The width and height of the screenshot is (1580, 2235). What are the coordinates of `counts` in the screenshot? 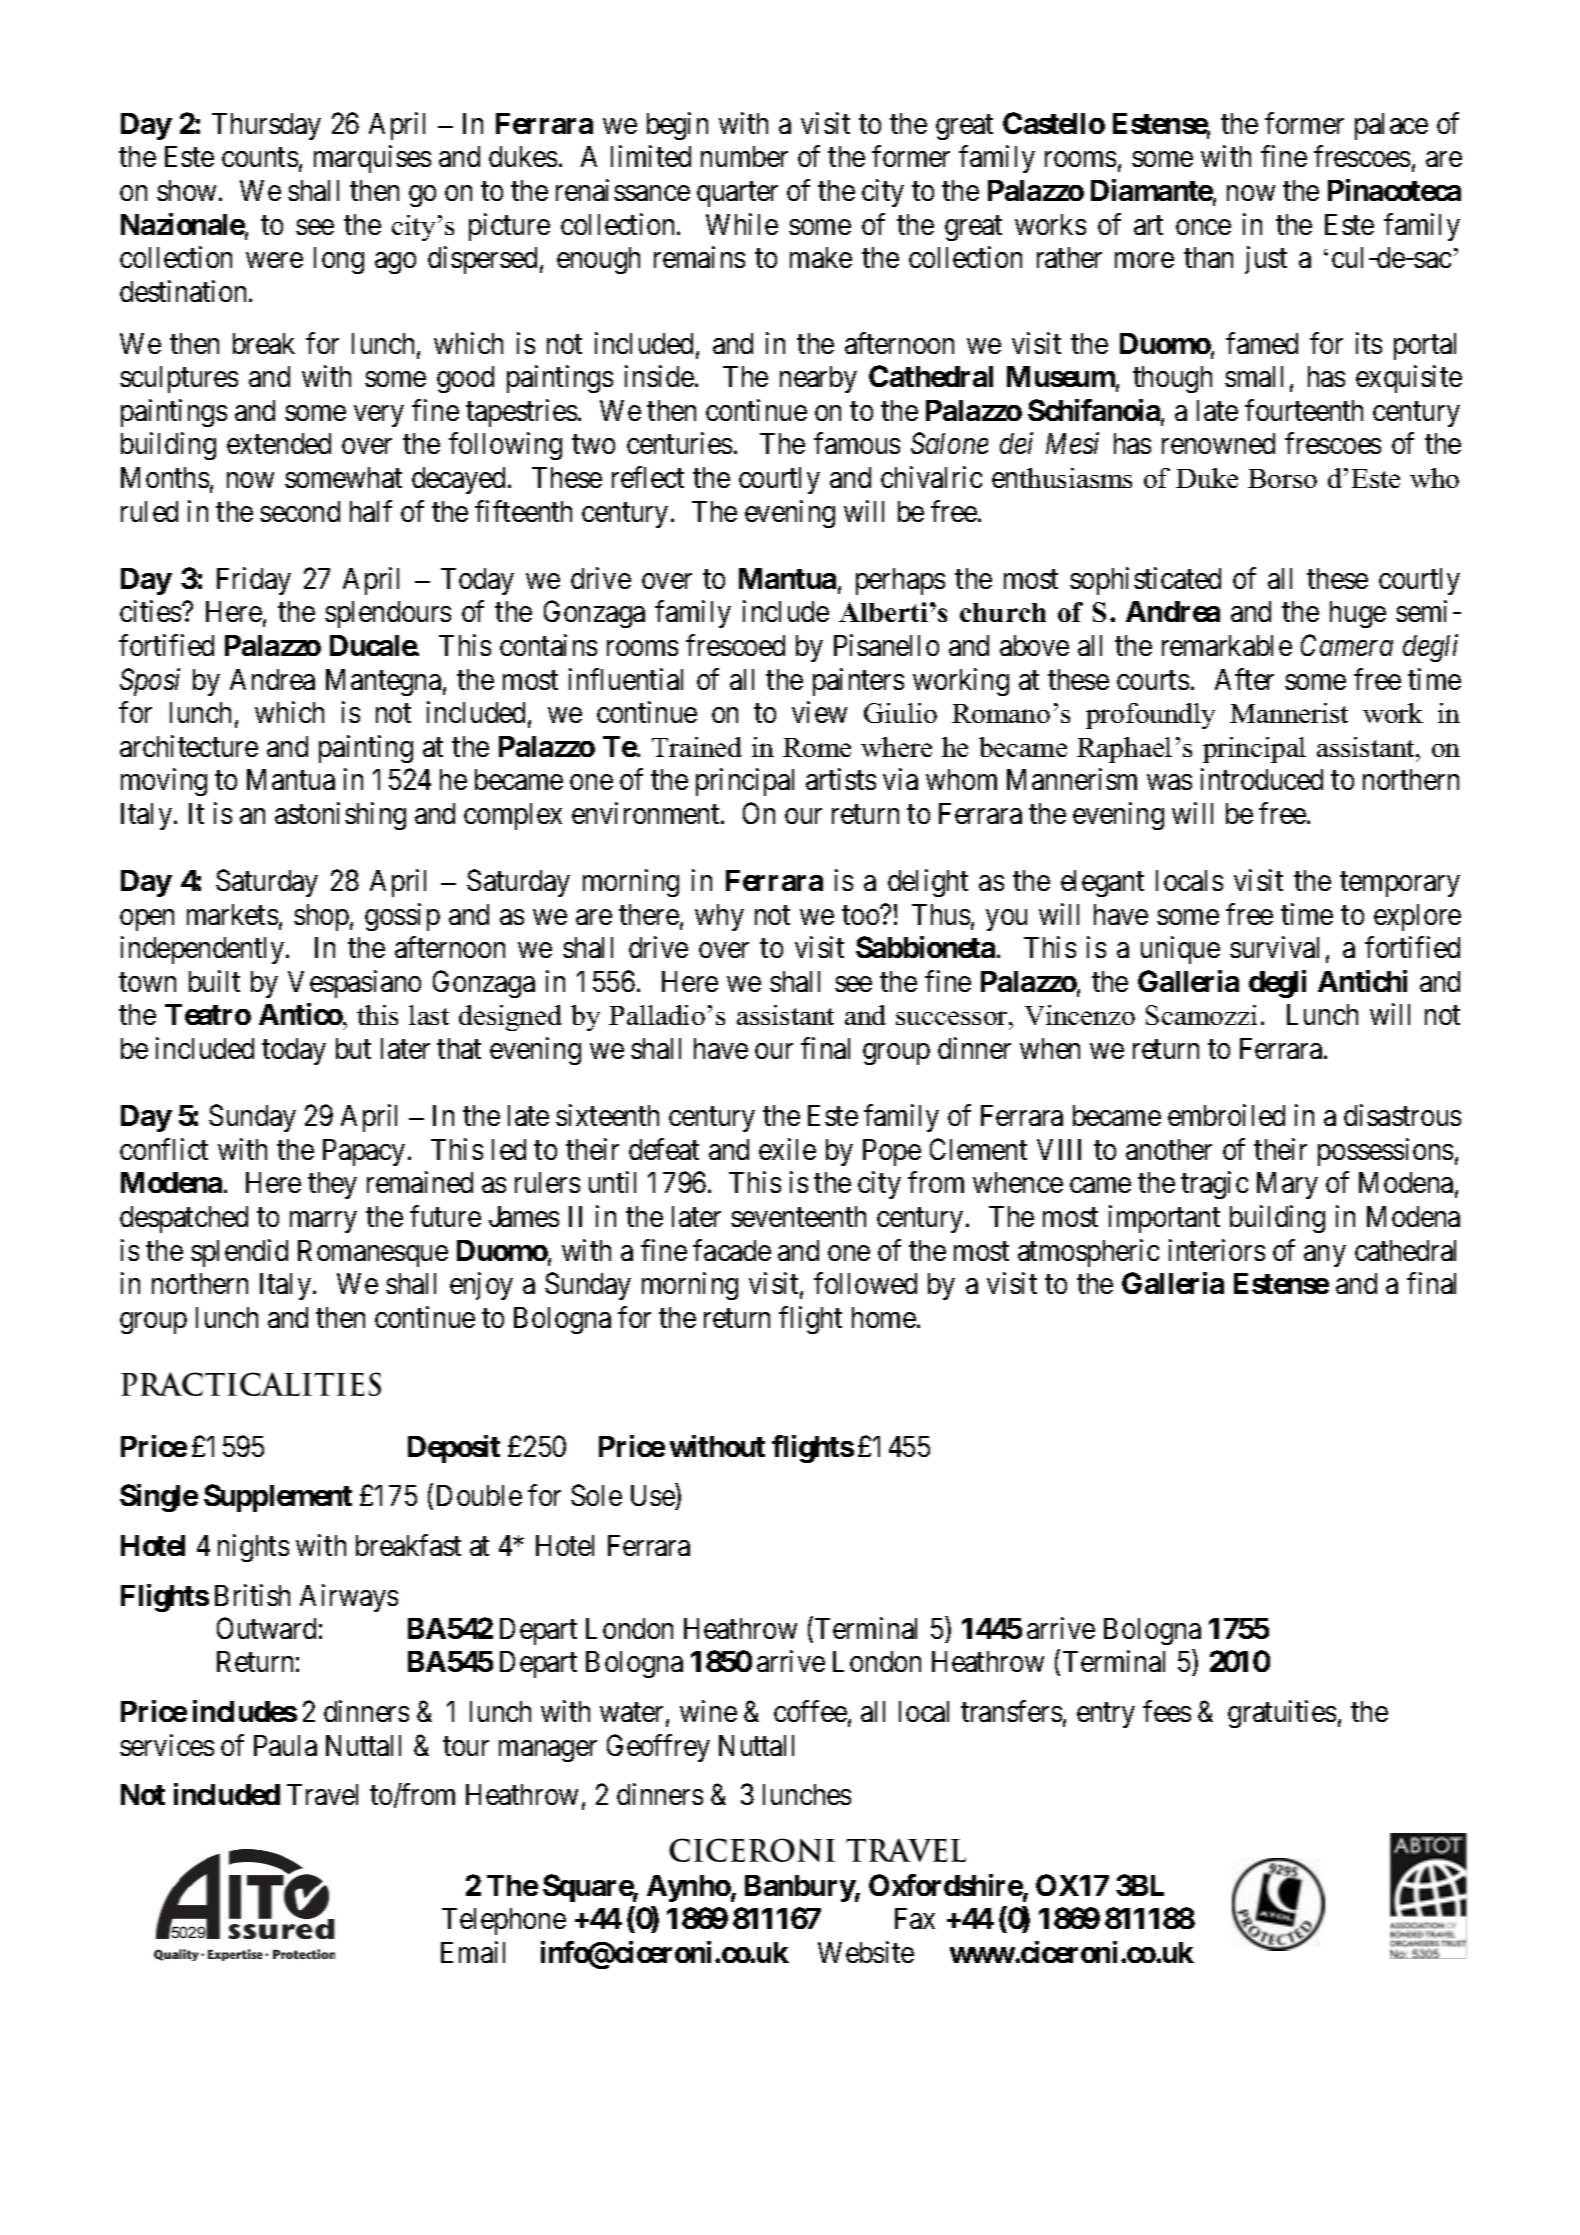 It's located at (260, 157).
